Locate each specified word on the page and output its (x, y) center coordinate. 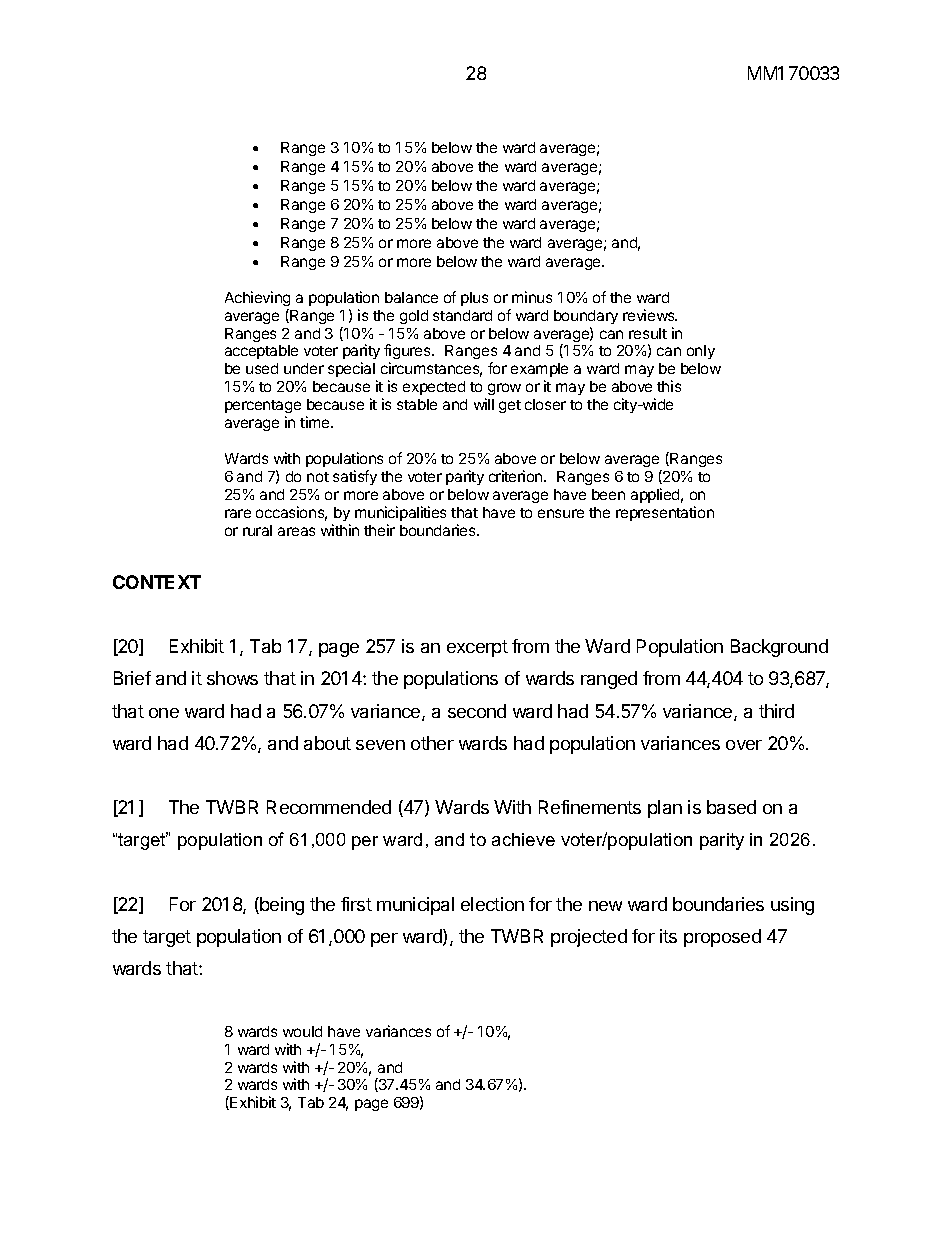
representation (665, 513)
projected (589, 938)
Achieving (257, 298)
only (701, 352)
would (302, 1031)
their (379, 530)
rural (257, 530)
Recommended (329, 807)
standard (462, 315)
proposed (722, 938)
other (432, 743)
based (731, 807)
